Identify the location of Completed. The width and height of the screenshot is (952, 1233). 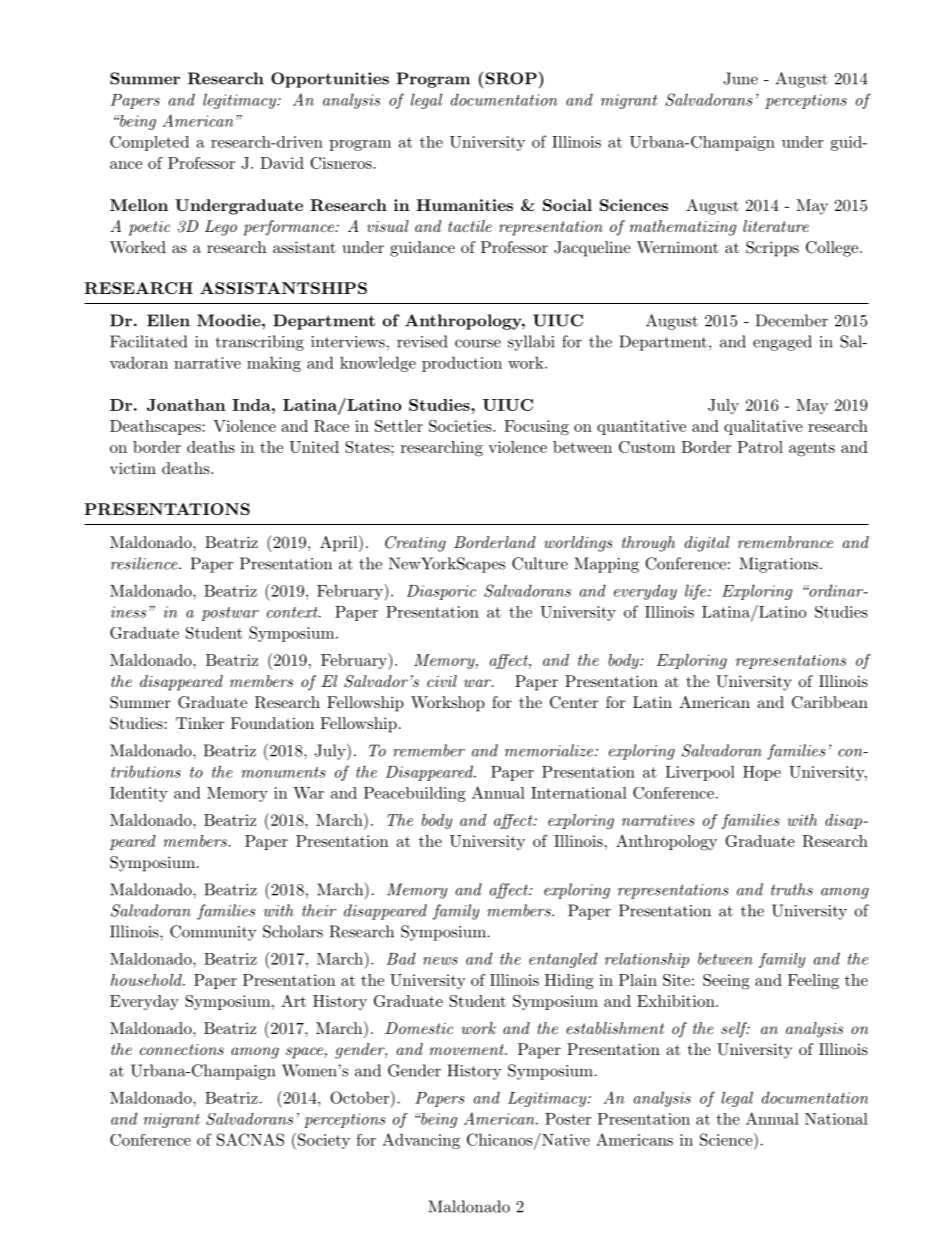
(149, 143).
